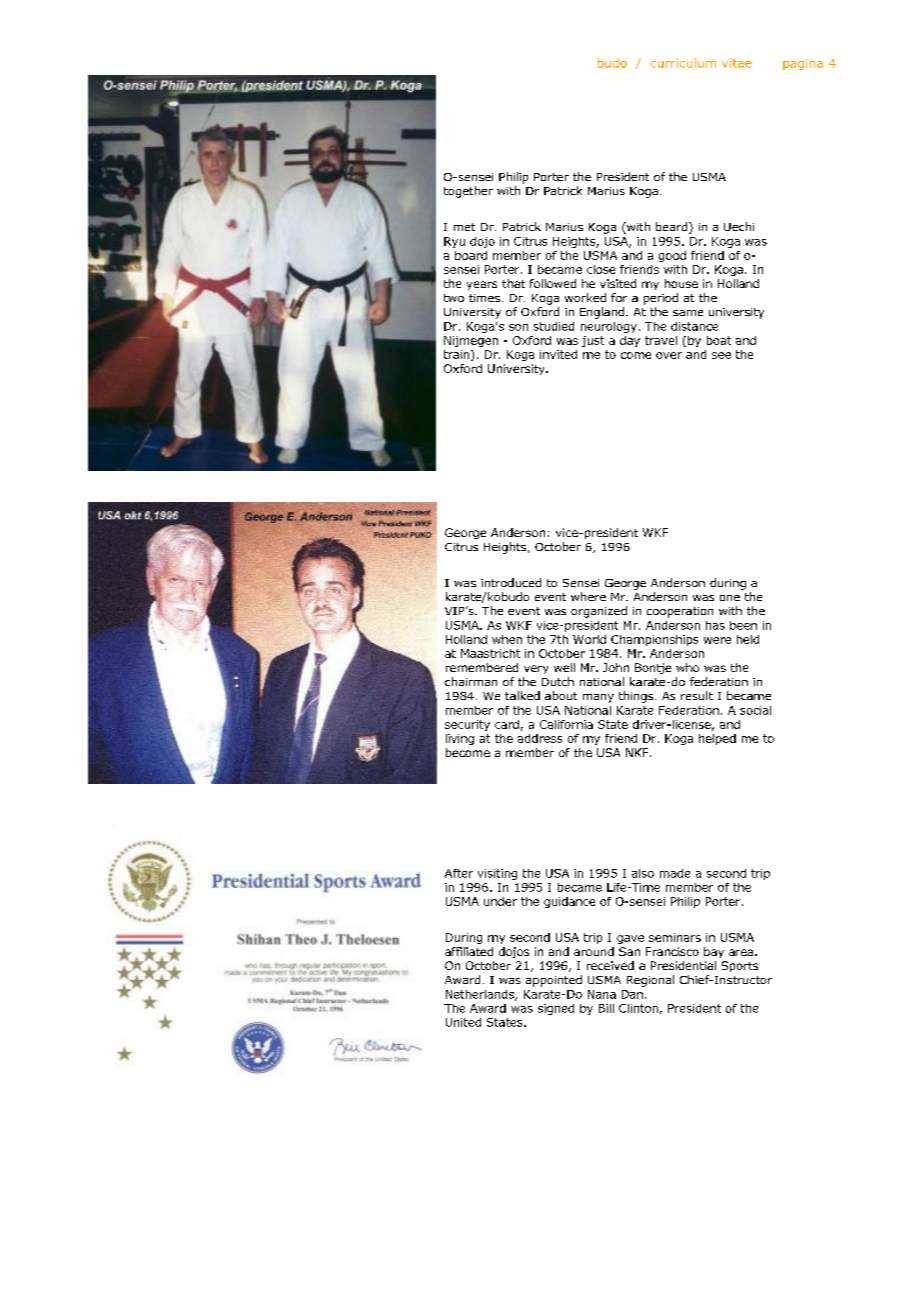 This page has width=924, height=1308. Describe the element at coordinates (588, 596) in the page. I see `where` at that location.
